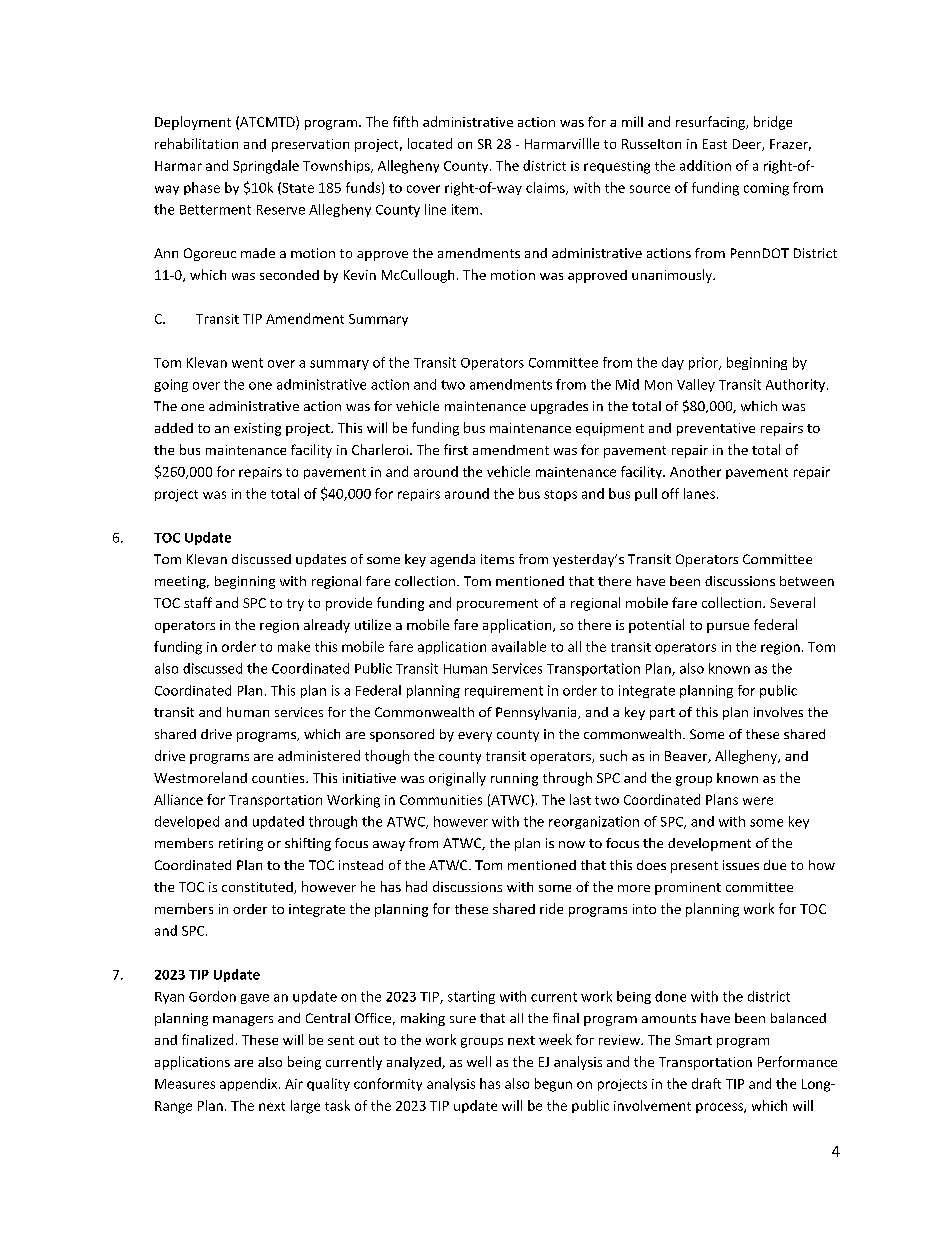  Describe the element at coordinates (430, 143) in the page. I see `located` at that location.
